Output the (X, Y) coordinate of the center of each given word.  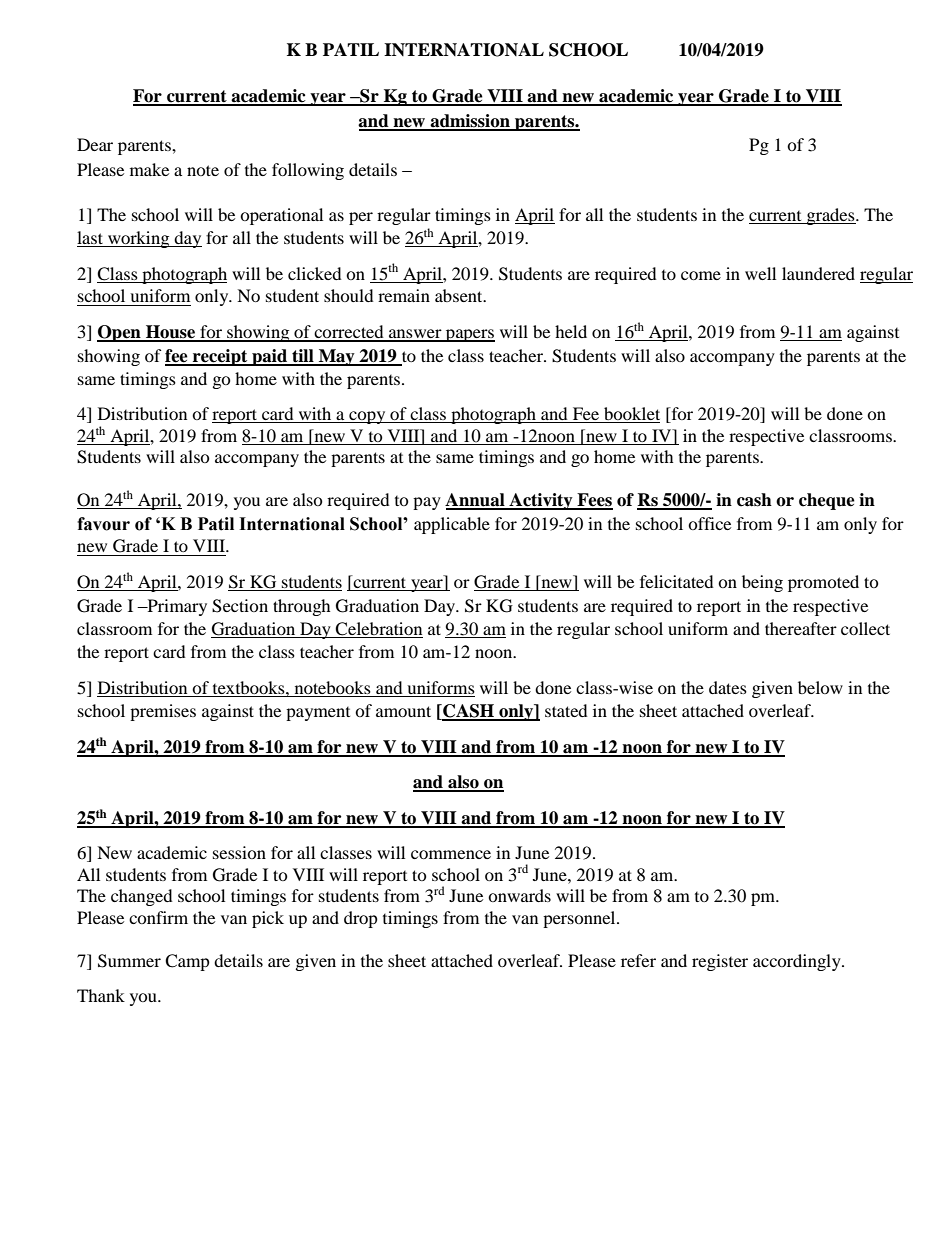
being (762, 583)
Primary (176, 607)
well (760, 273)
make (149, 169)
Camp (187, 962)
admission (470, 122)
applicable (452, 525)
